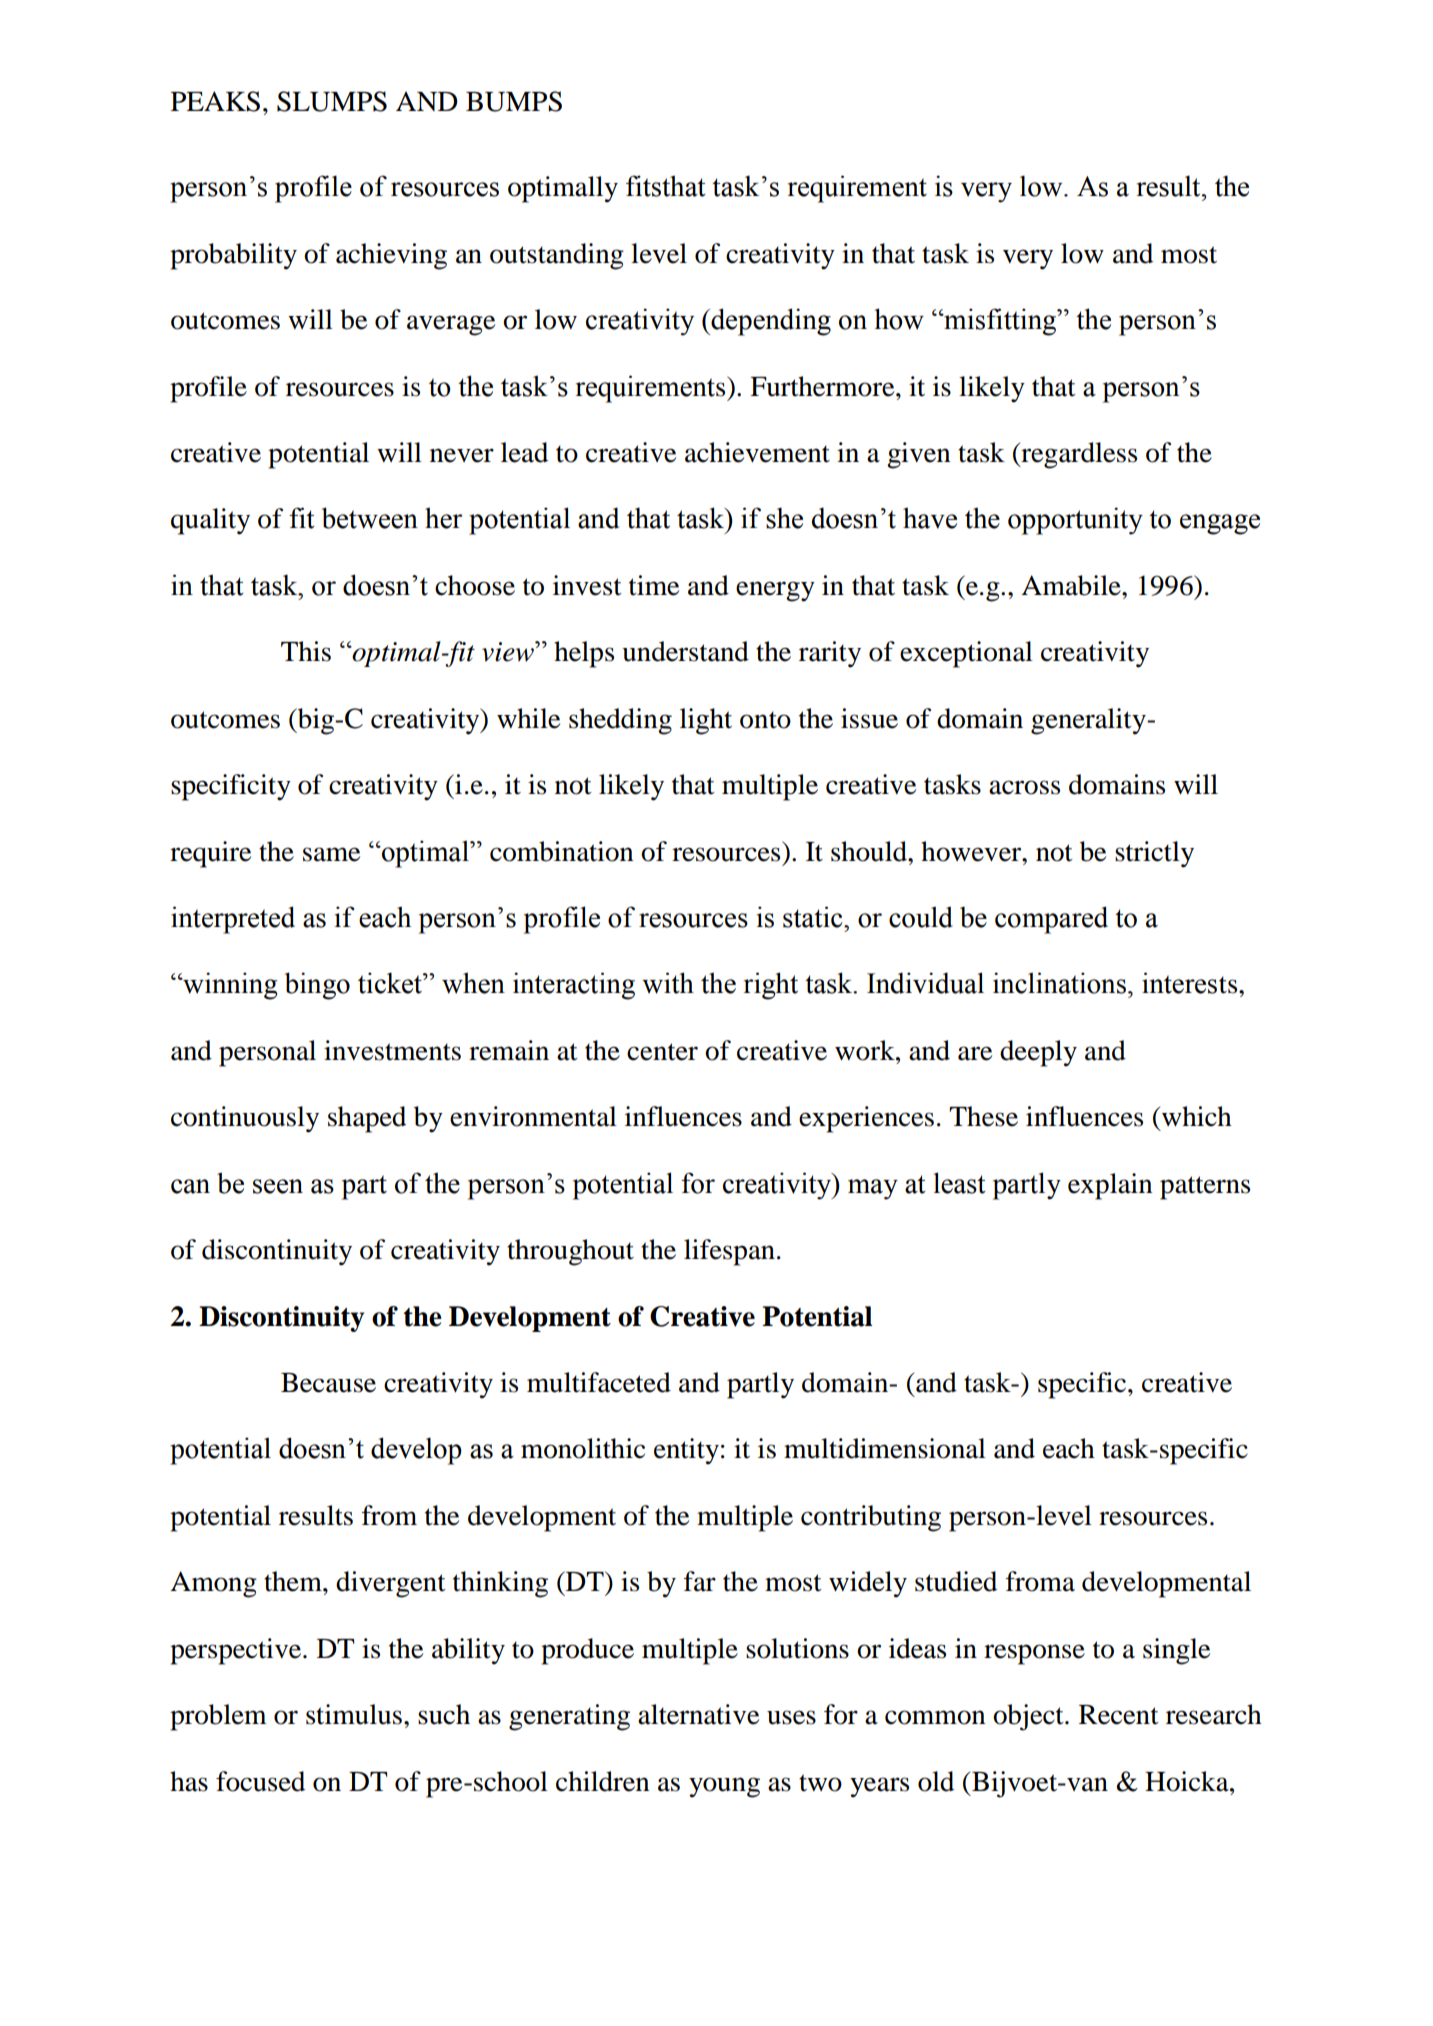 This screenshot has height=2026, width=1433. I want to click on regardless, so click(1078, 455).
